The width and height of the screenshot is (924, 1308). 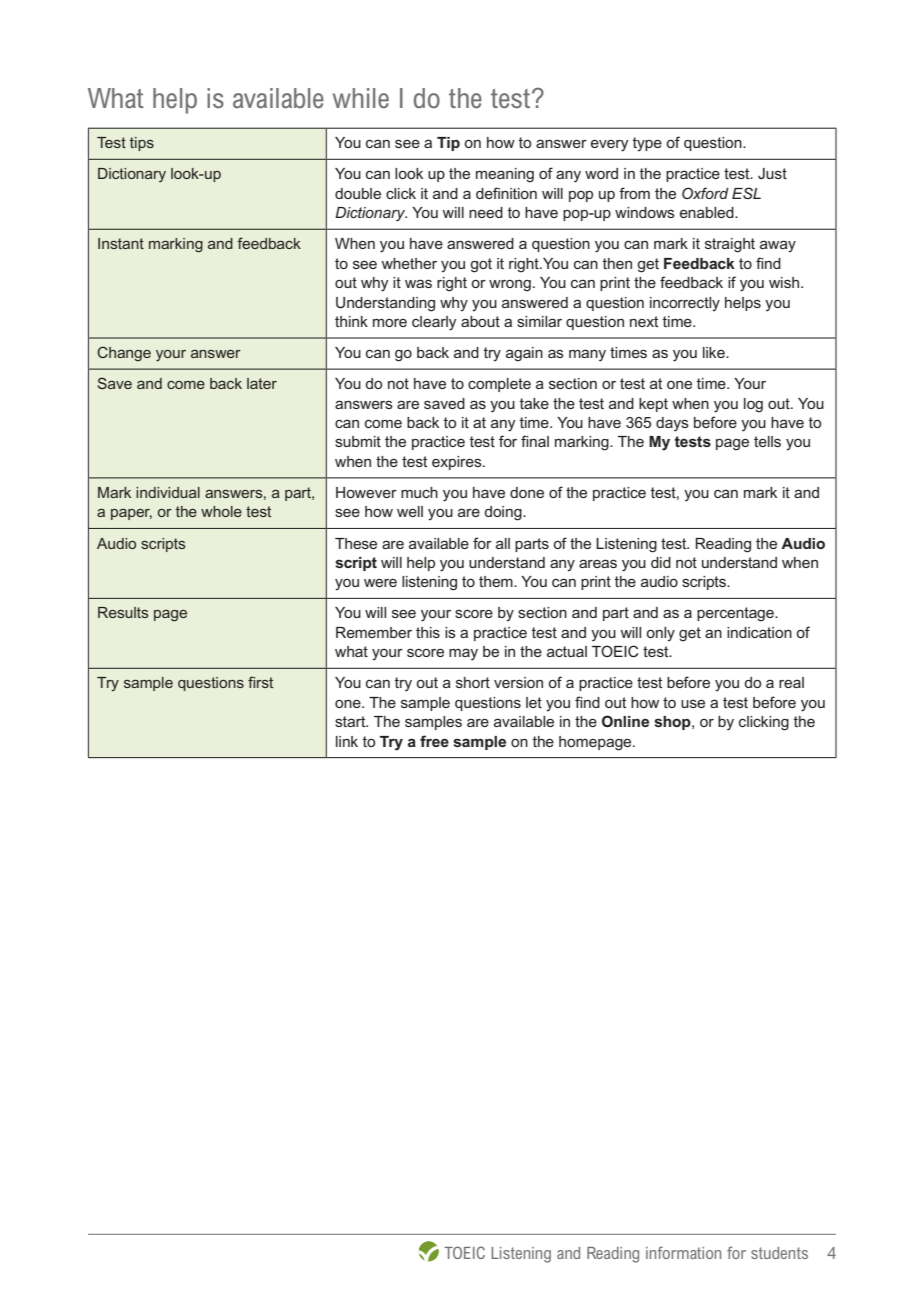 I want to click on information, so click(x=683, y=1252).
